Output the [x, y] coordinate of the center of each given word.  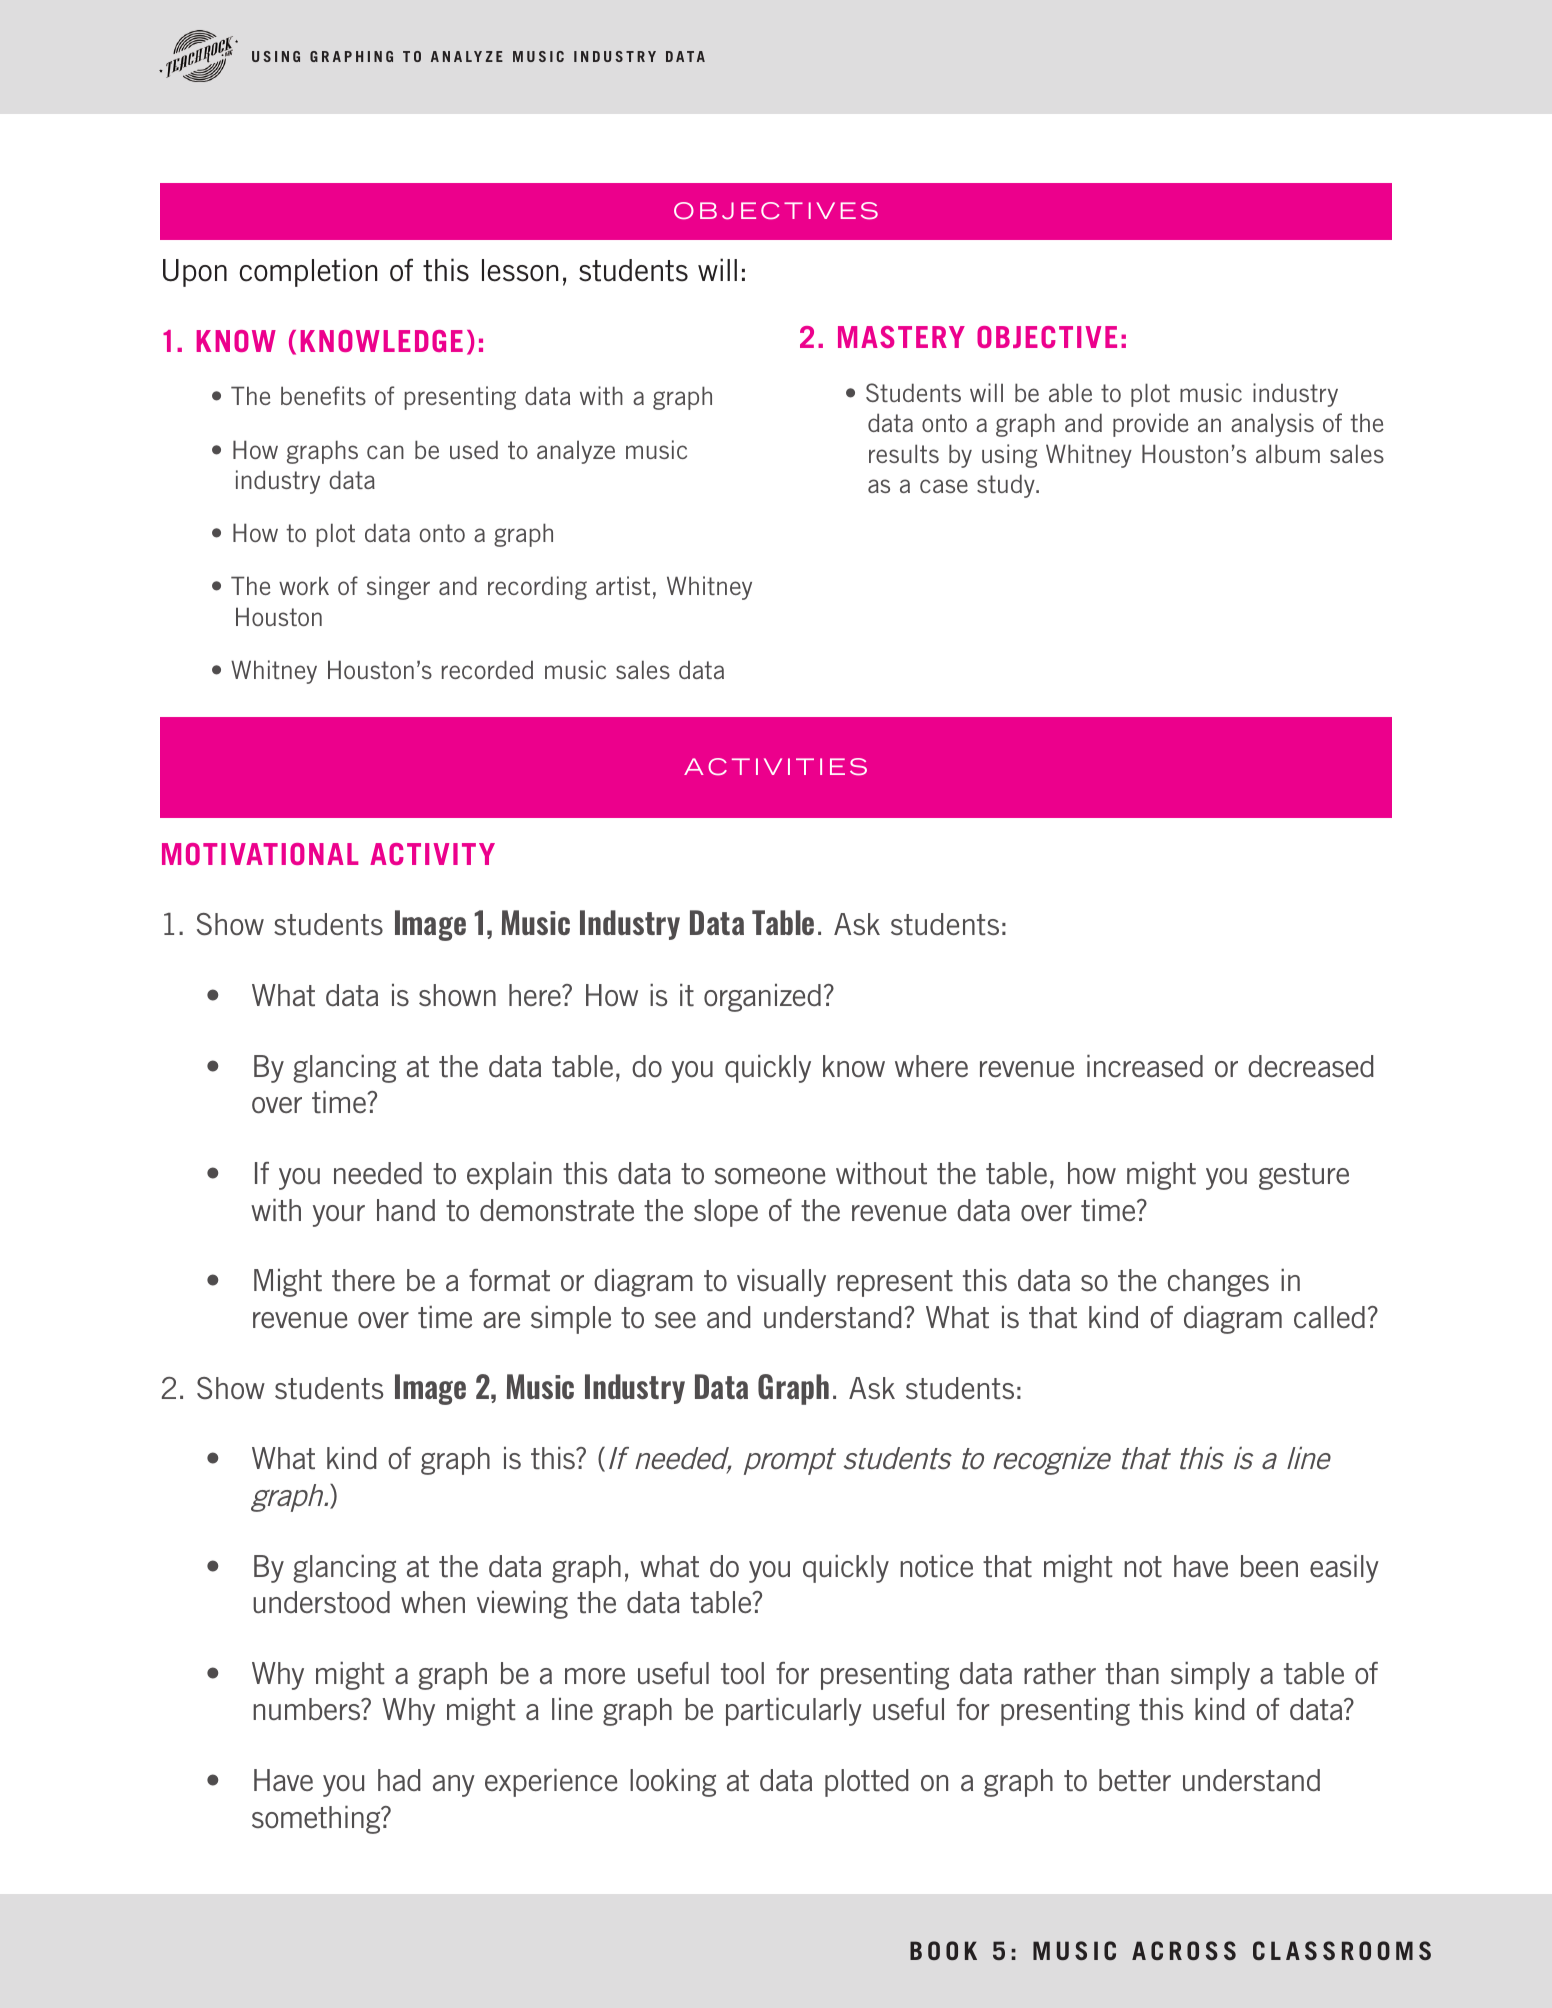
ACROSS [1184, 1950]
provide [1151, 425]
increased [1145, 1066]
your [339, 1216]
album [1288, 453]
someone [770, 1176]
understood [321, 1602]
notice [936, 1566]
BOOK [943, 1950]
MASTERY [901, 337]
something [317, 1820]
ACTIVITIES [775, 767]
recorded [487, 669]
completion [308, 272]
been [1269, 1566]
